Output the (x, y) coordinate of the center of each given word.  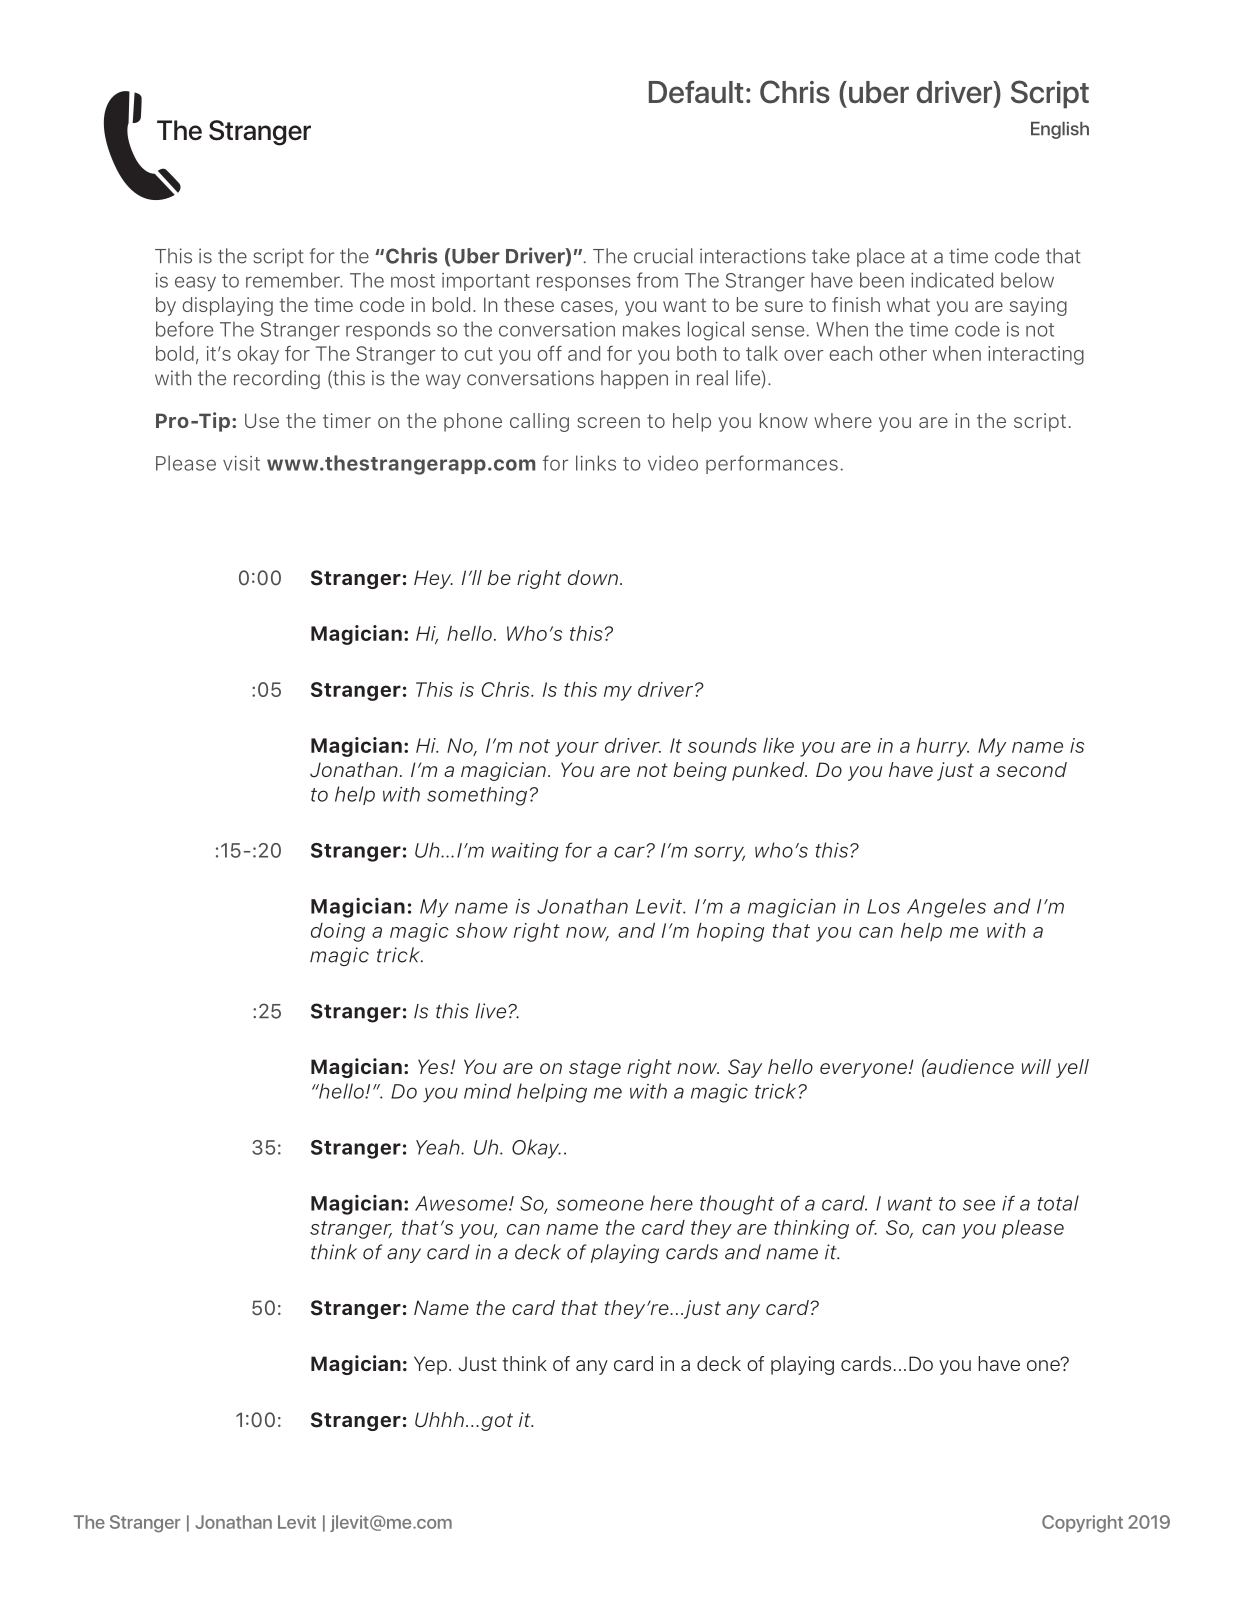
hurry (942, 747)
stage (595, 1069)
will (1036, 1066)
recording (277, 379)
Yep (430, 1365)
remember (294, 280)
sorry (719, 854)
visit (241, 463)
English (1060, 130)
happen (634, 379)
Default (696, 92)
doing (338, 932)
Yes (434, 1066)
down (593, 577)
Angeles (946, 908)
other (903, 353)
